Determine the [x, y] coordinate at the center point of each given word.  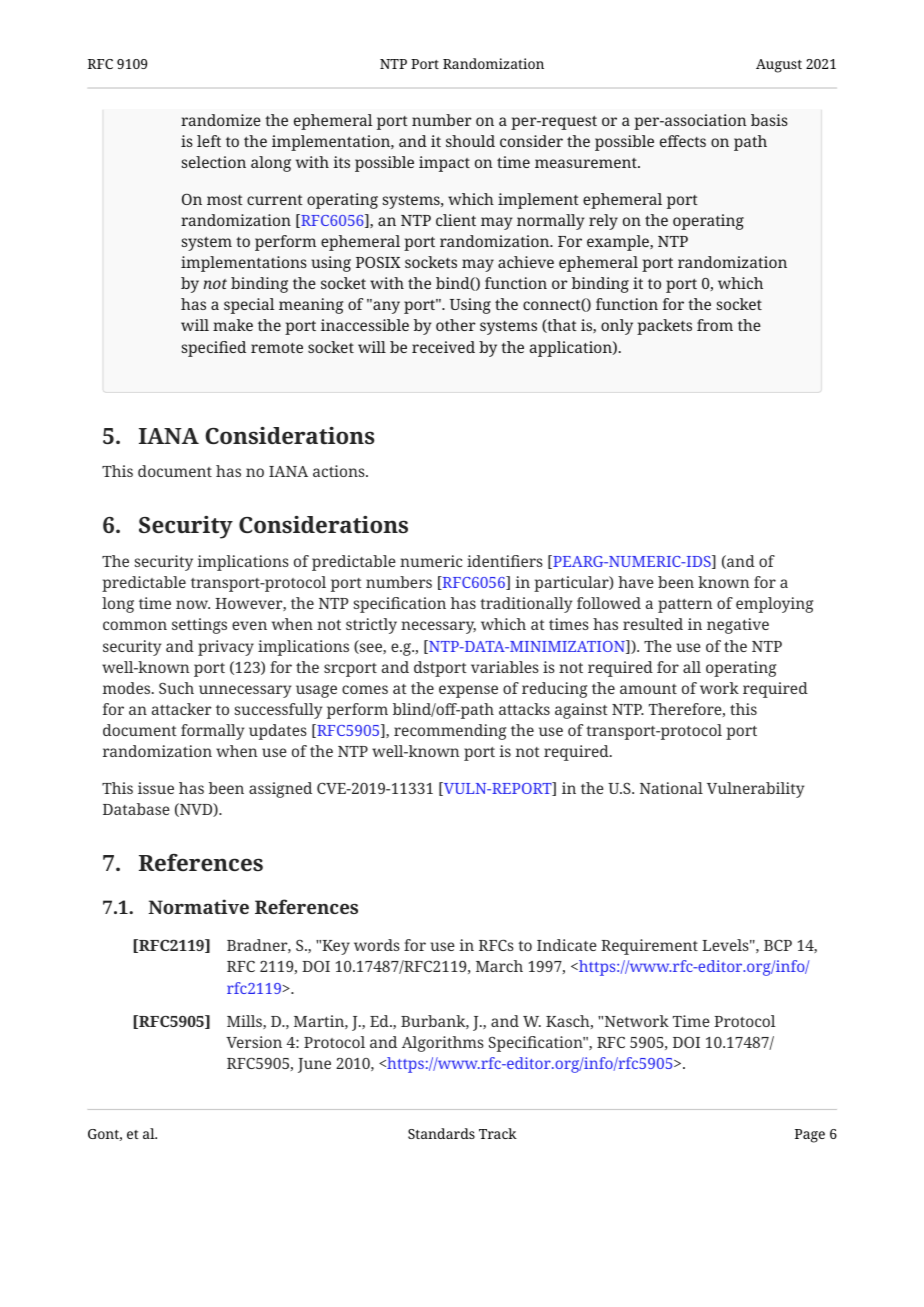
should [470, 141]
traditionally [526, 605]
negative [738, 626]
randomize [221, 120]
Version [254, 1042]
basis [769, 120]
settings [199, 626]
